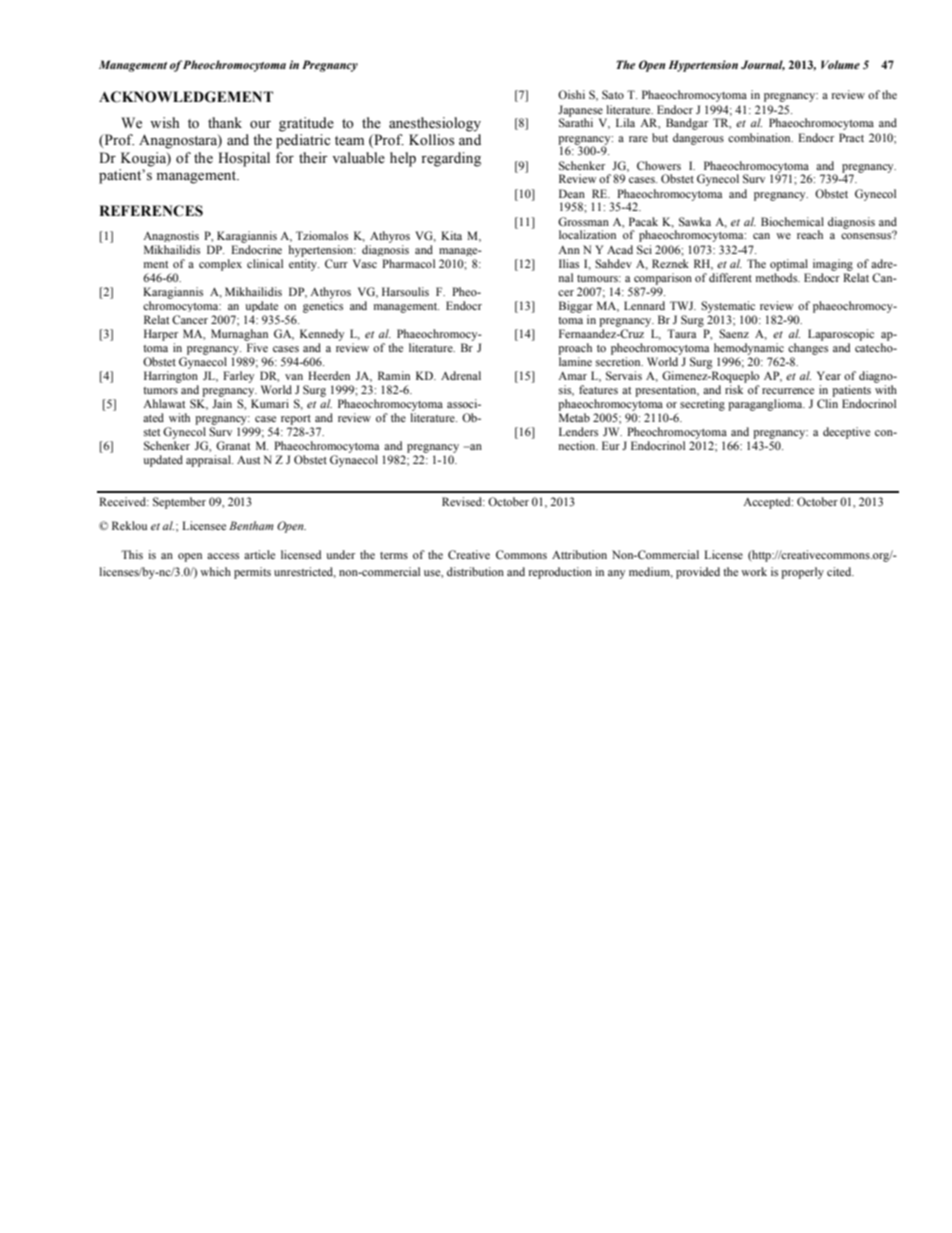  What do you see at coordinates (846, 433) in the screenshot?
I see `deceptive` at bounding box center [846, 433].
